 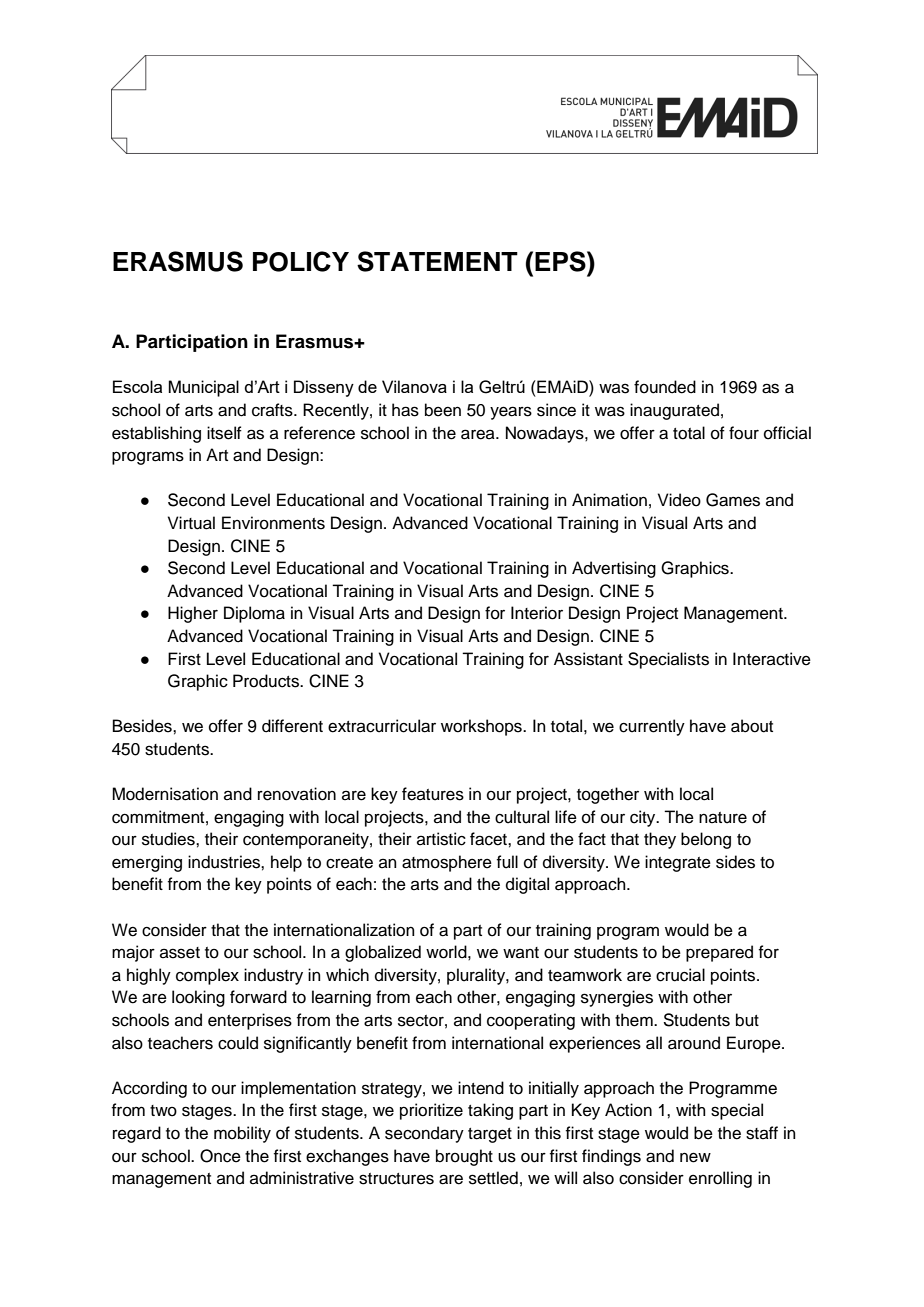 I want to click on Higher, so click(x=193, y=614).
